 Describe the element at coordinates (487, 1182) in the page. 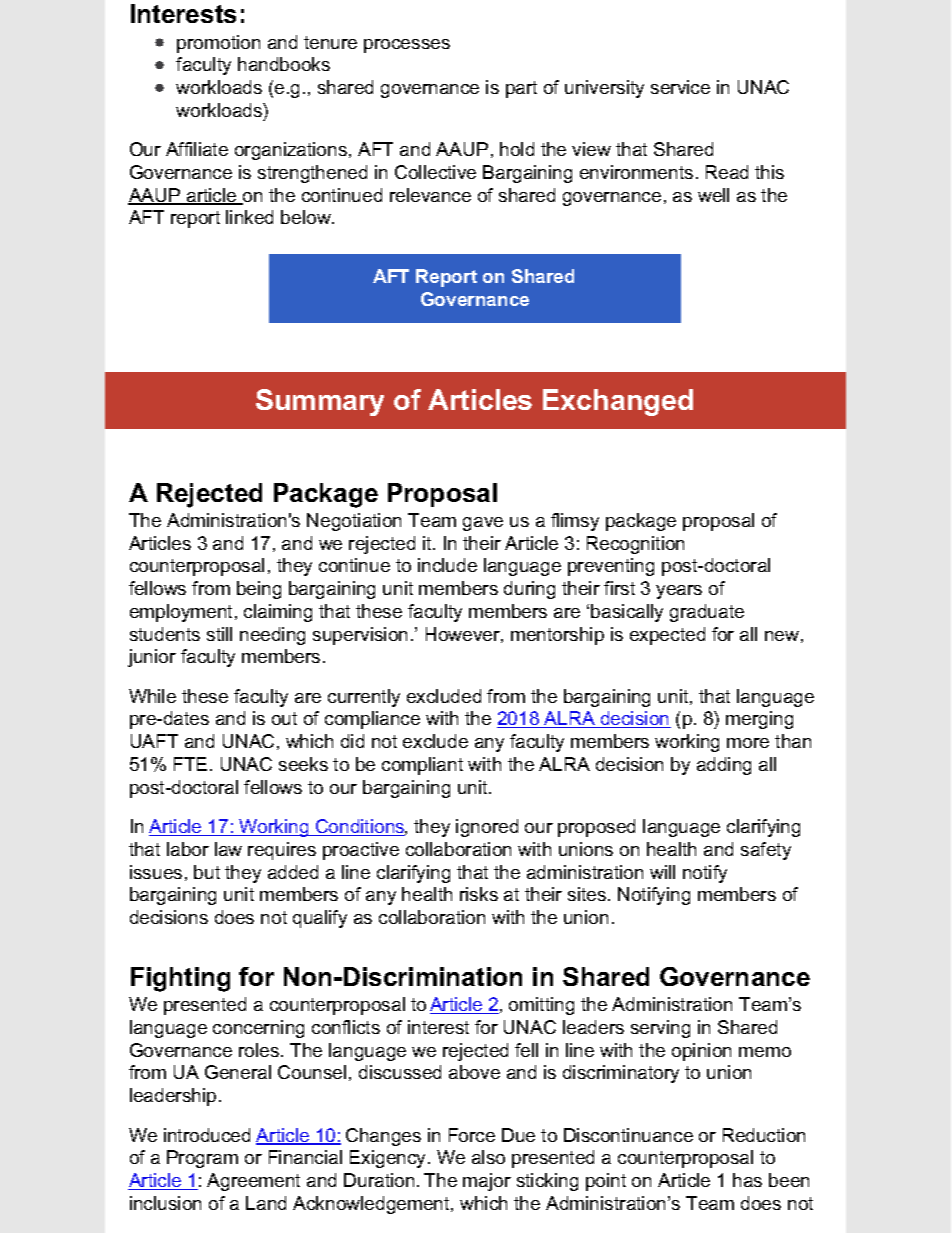

I see `major` at that location.
